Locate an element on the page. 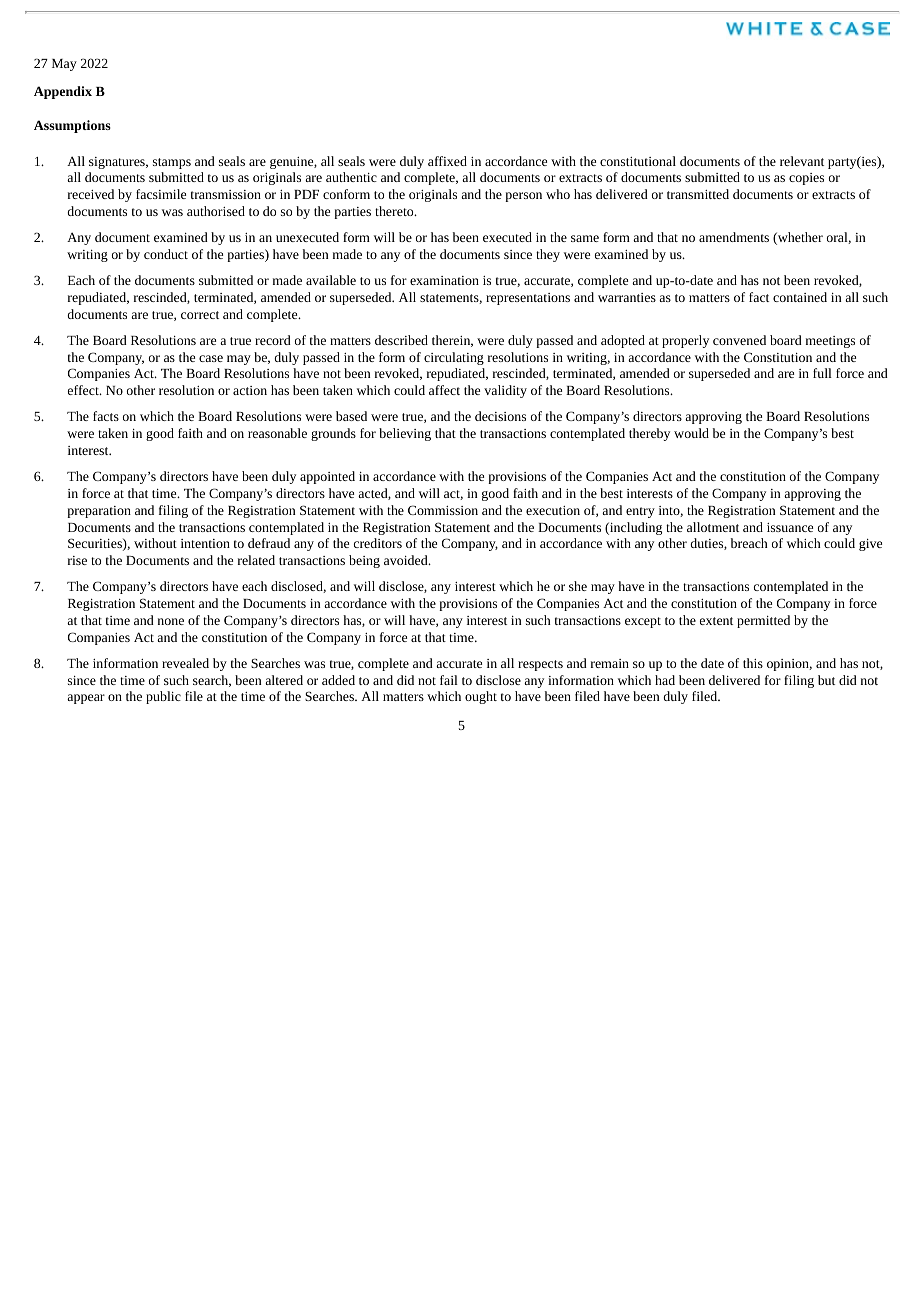 The width and height of the document is (924, 1308). public is located at coordinates (163, 697).
